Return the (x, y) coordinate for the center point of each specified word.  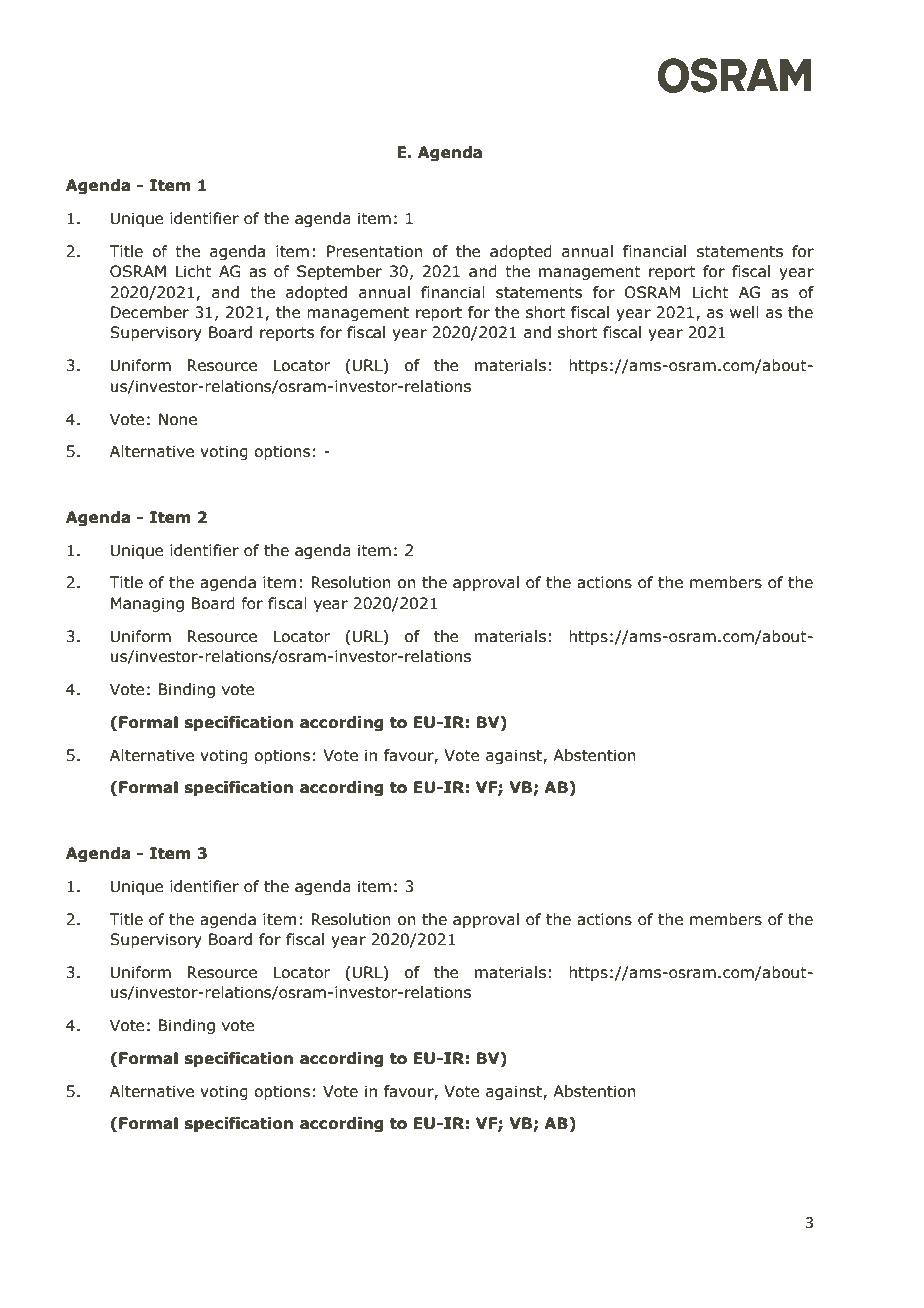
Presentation (375, 251)
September (339, 272)
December (150, 312)
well (744, 312)
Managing (147, 604)
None (178, 419)
